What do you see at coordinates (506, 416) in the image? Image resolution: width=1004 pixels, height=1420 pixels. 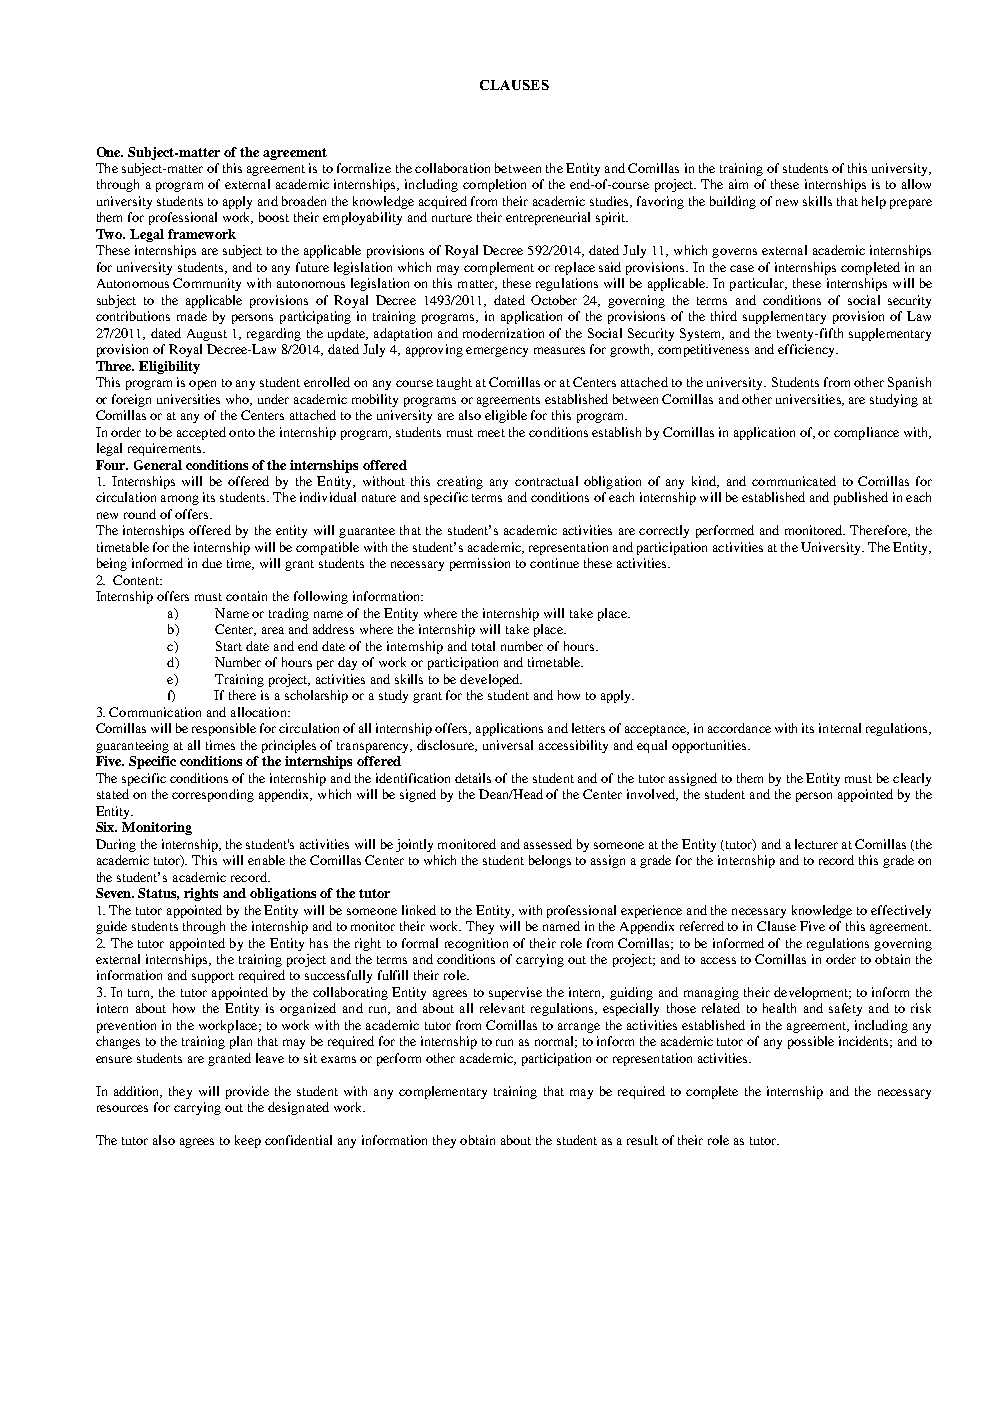 I see `eligible` at bounding box center [506, 416].
